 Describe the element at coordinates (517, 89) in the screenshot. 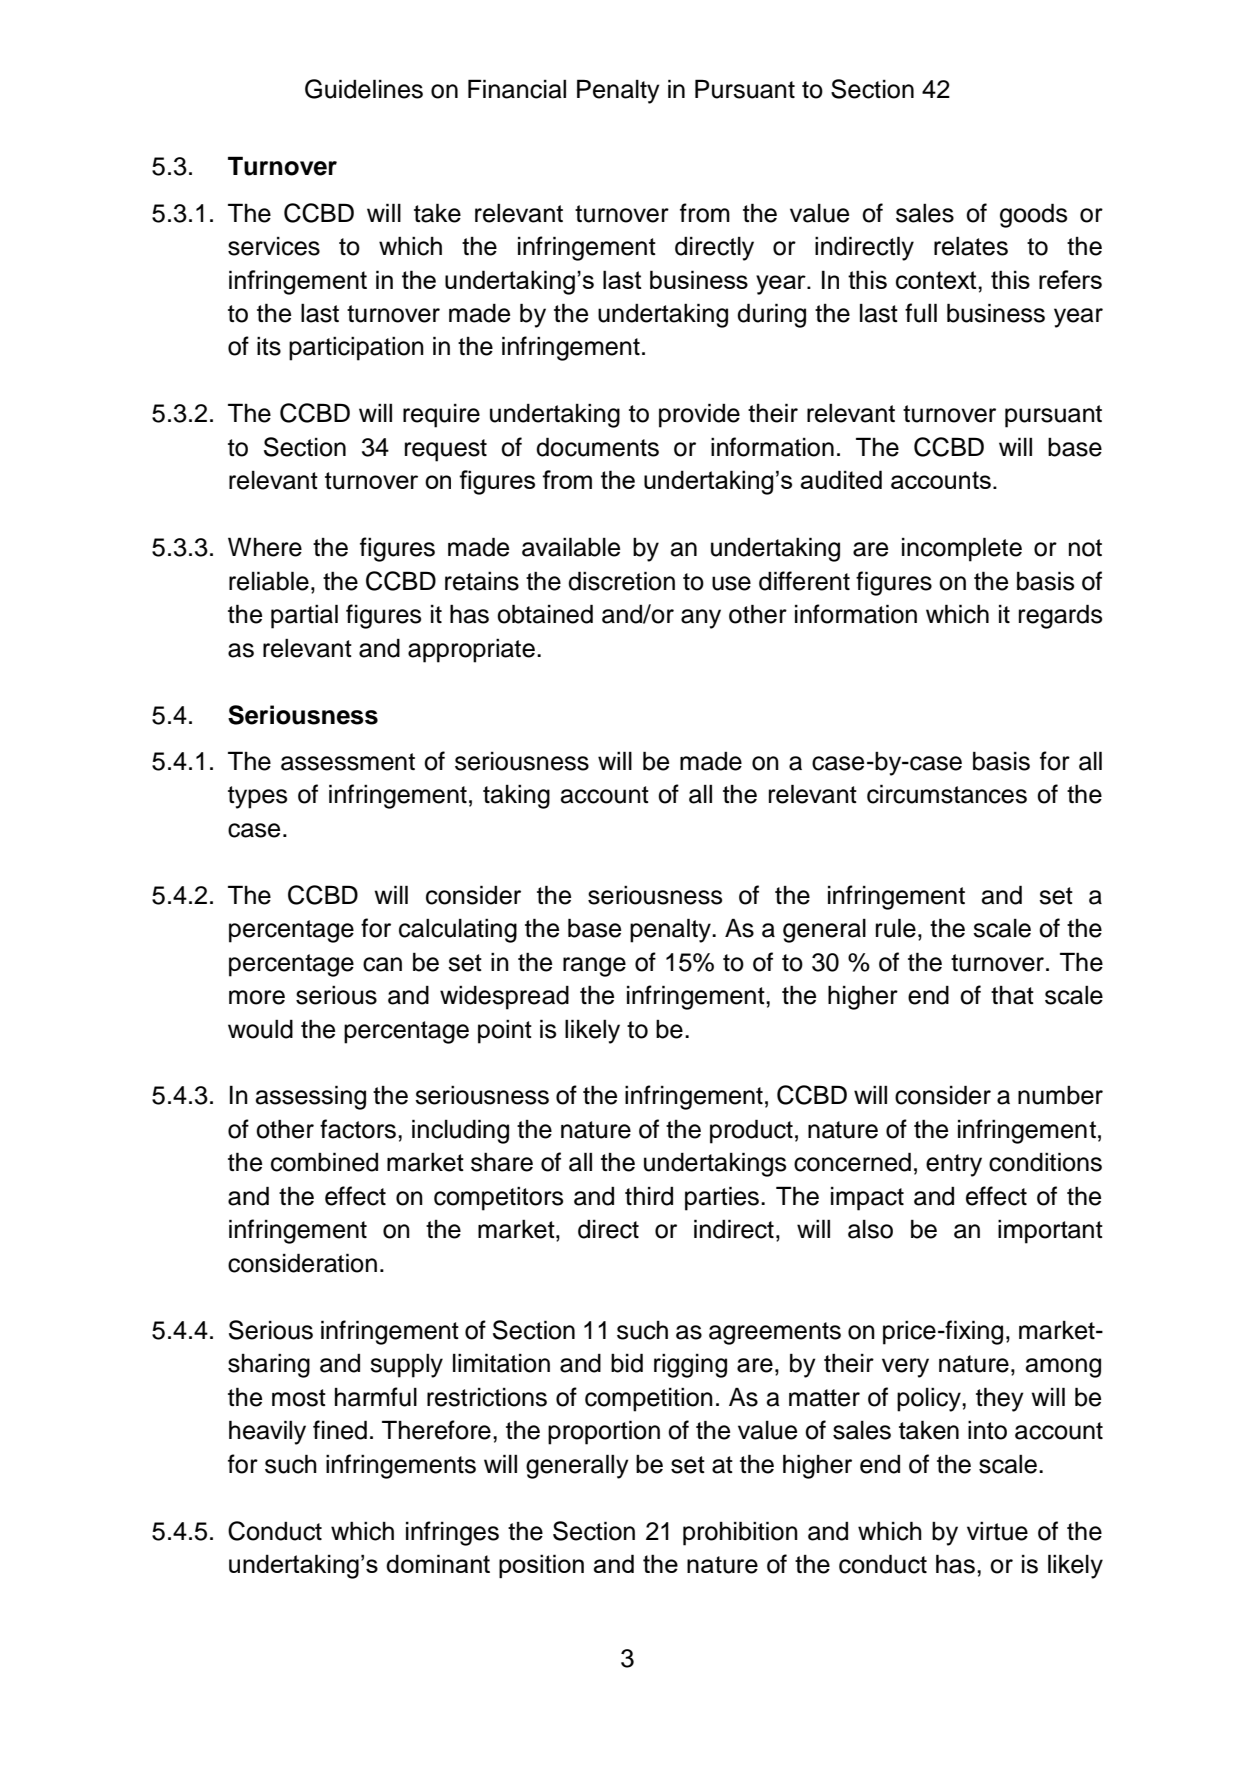

I see `Financial` at that location.
